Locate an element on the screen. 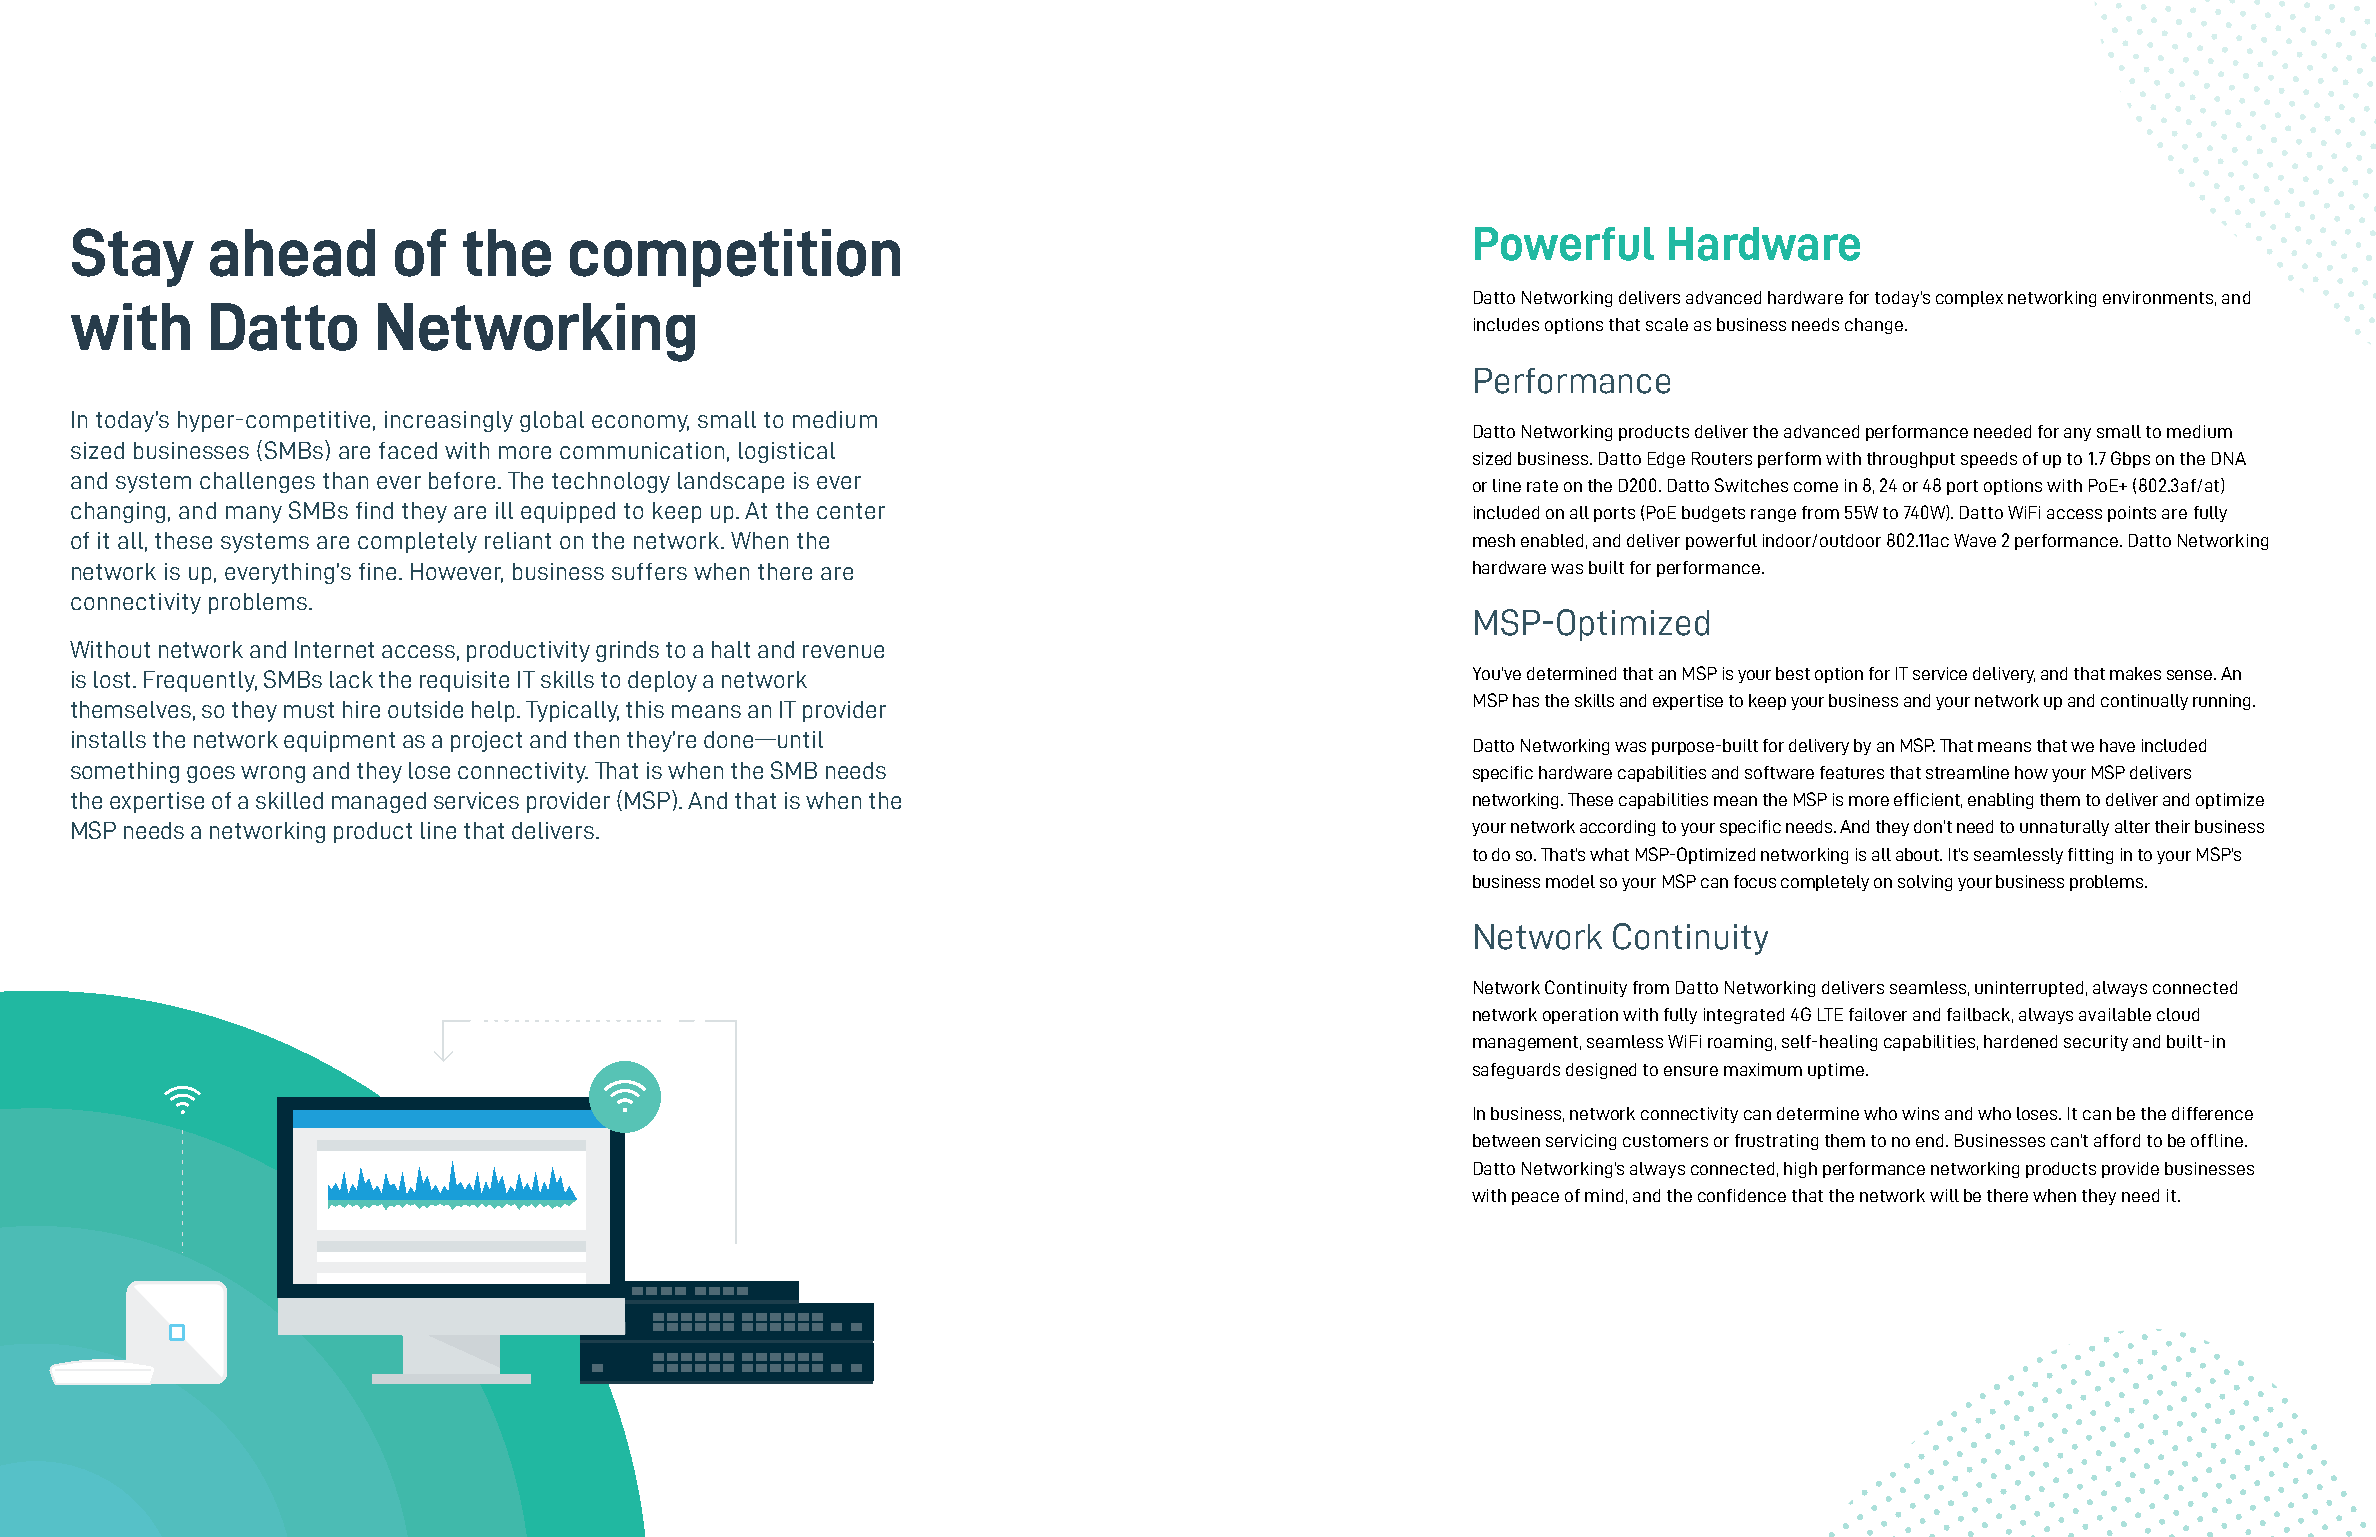  fine is located at coordinates (377, 571).
